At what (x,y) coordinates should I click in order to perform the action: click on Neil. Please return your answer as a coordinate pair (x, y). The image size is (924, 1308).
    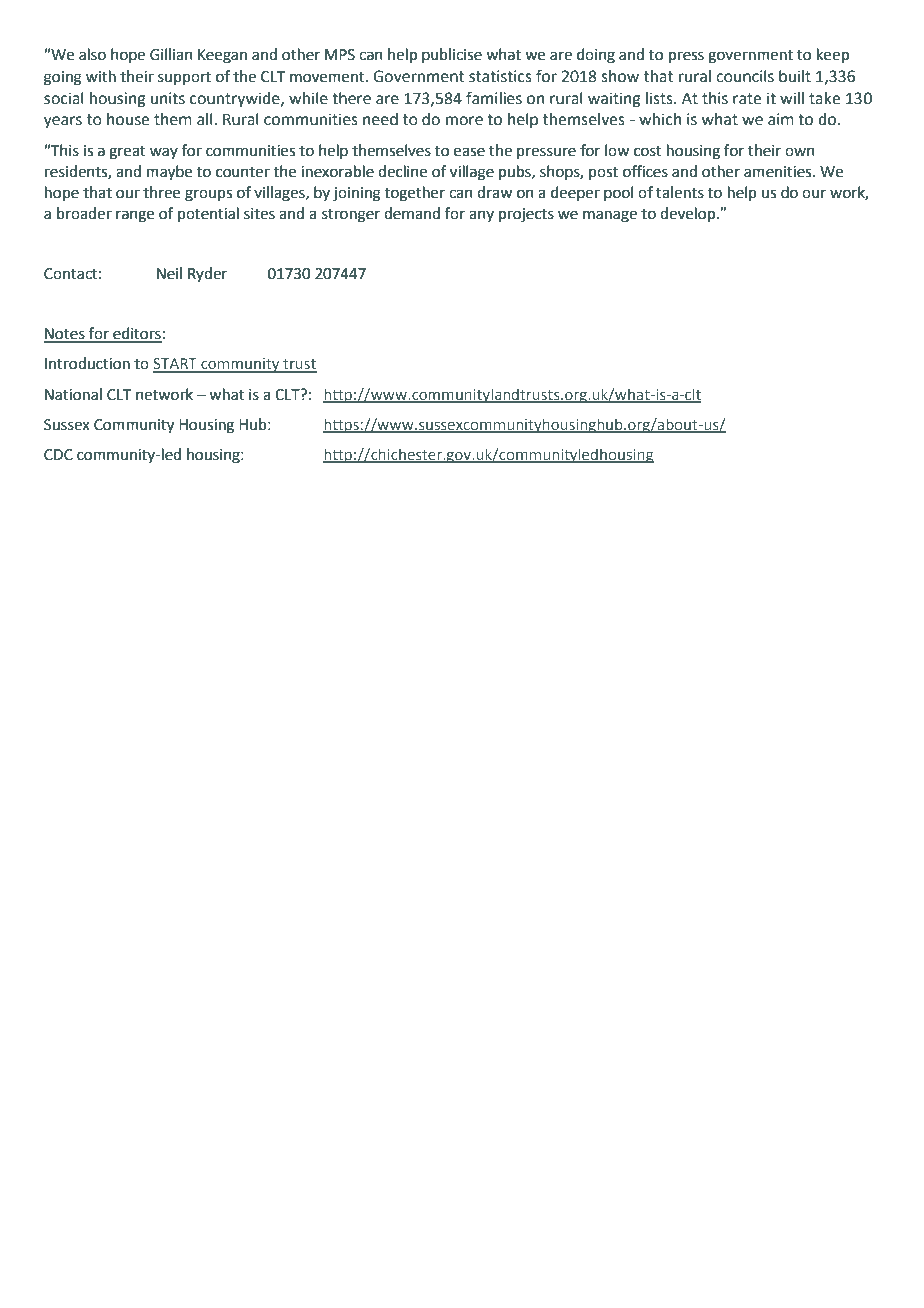
    Looking at the image, I should click on (169, 273).
